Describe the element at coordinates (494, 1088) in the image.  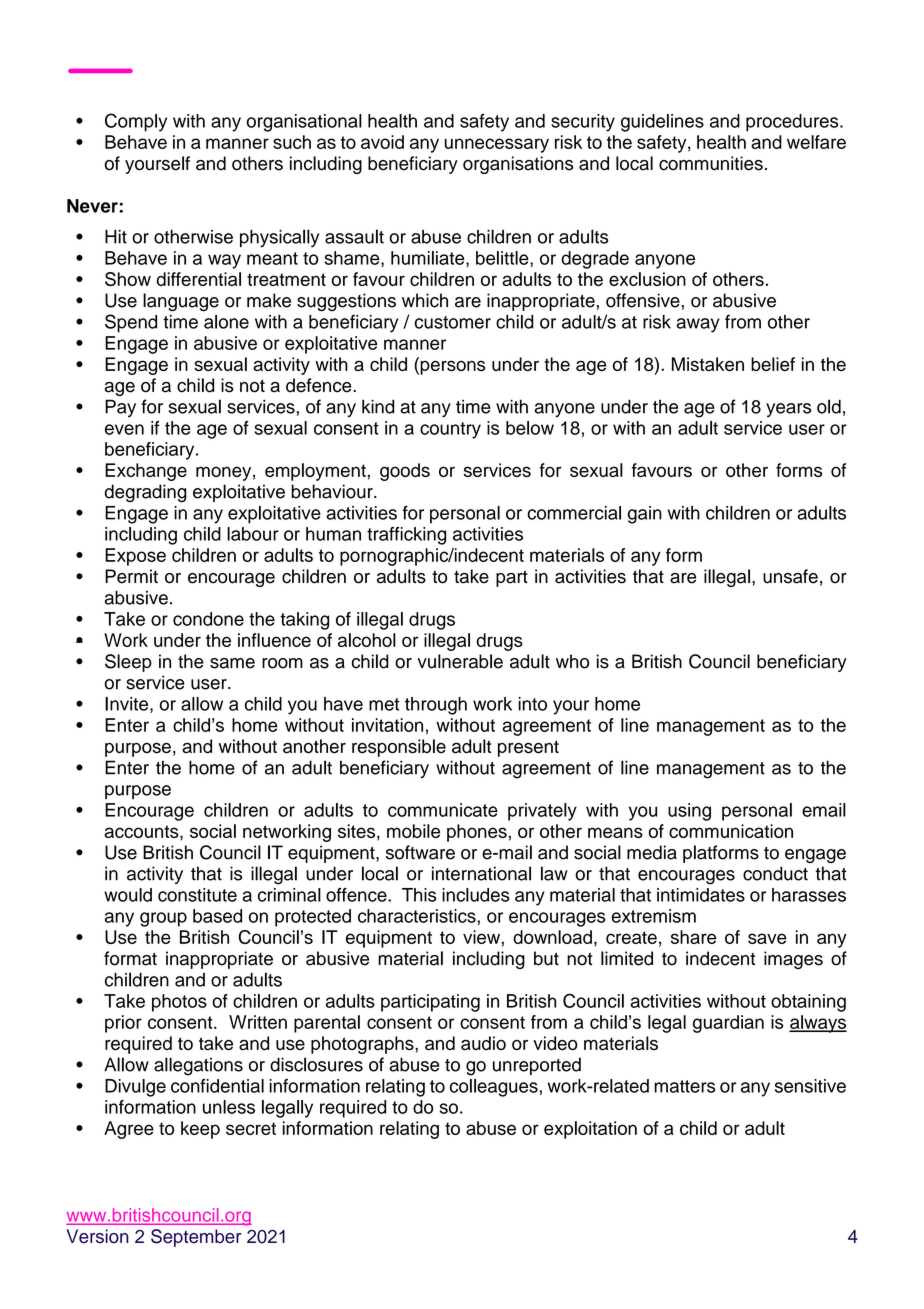
I see `colleagues` at that location.
